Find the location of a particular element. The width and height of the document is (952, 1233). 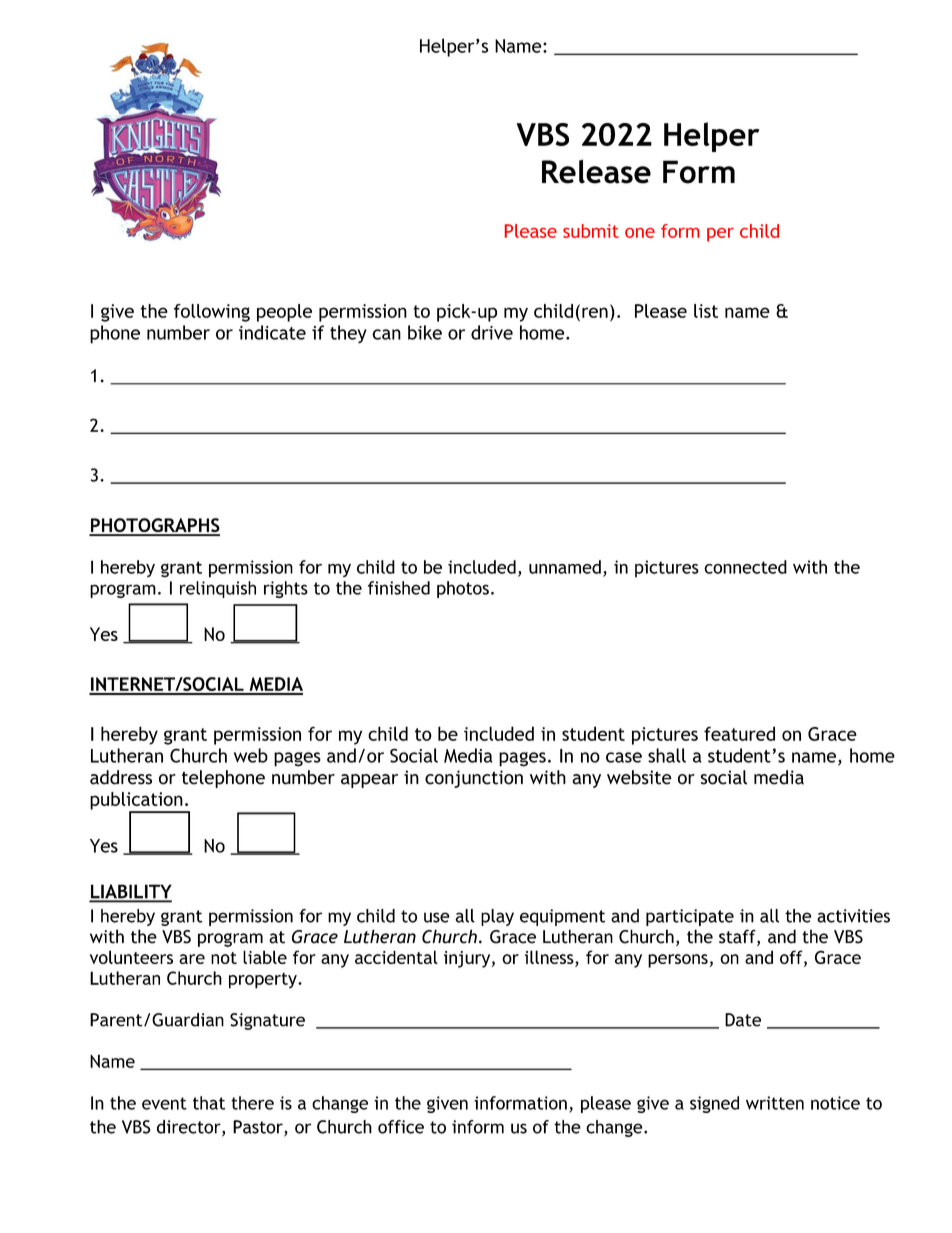

relinquish is located at coordinates (218, 589).
